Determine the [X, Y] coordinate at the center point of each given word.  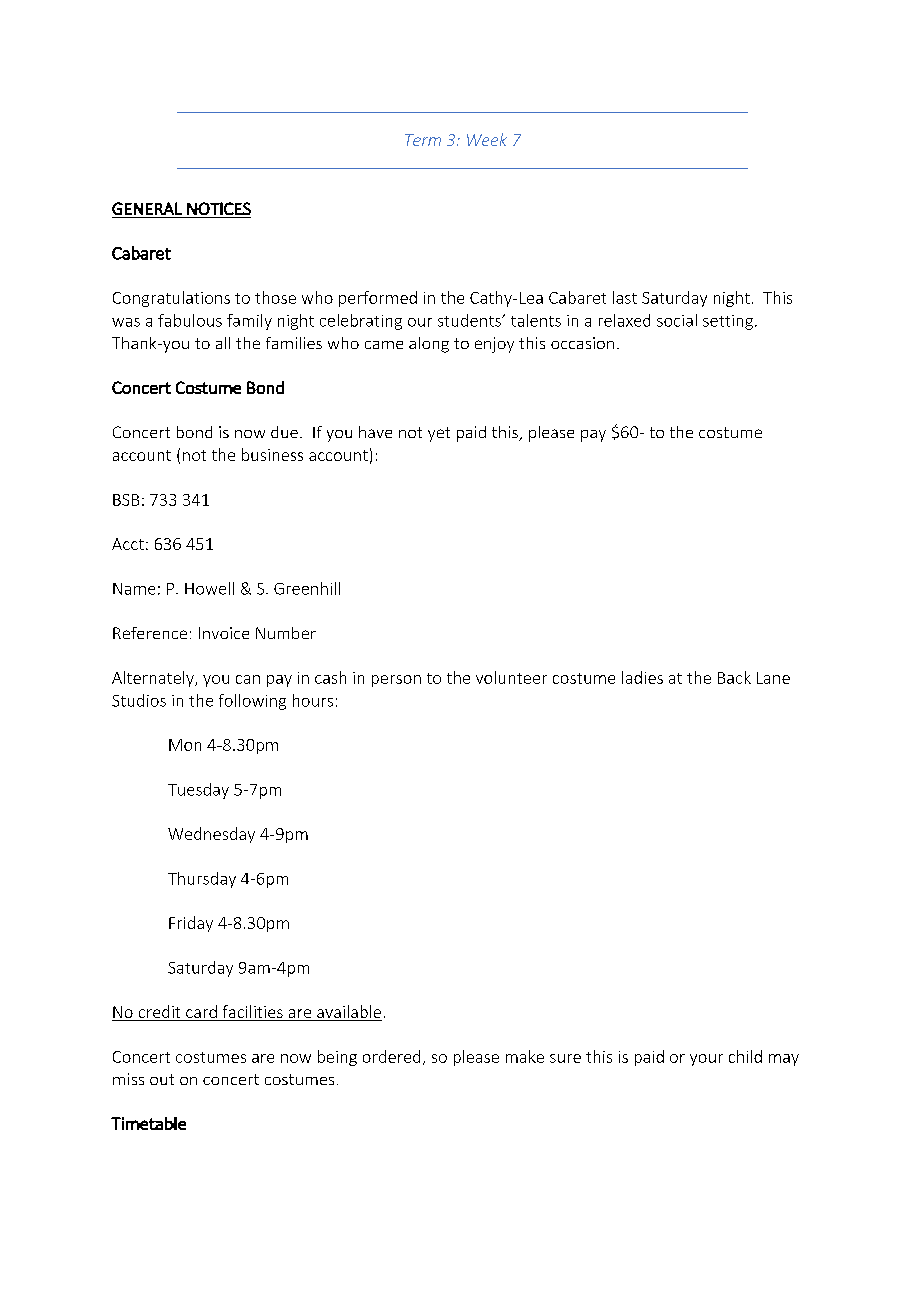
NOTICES [219, 208]
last [625, 297]
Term [423, 140]
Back [734, 677]
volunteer [511, 677]
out [162, 1079]
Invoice [224, 633]
